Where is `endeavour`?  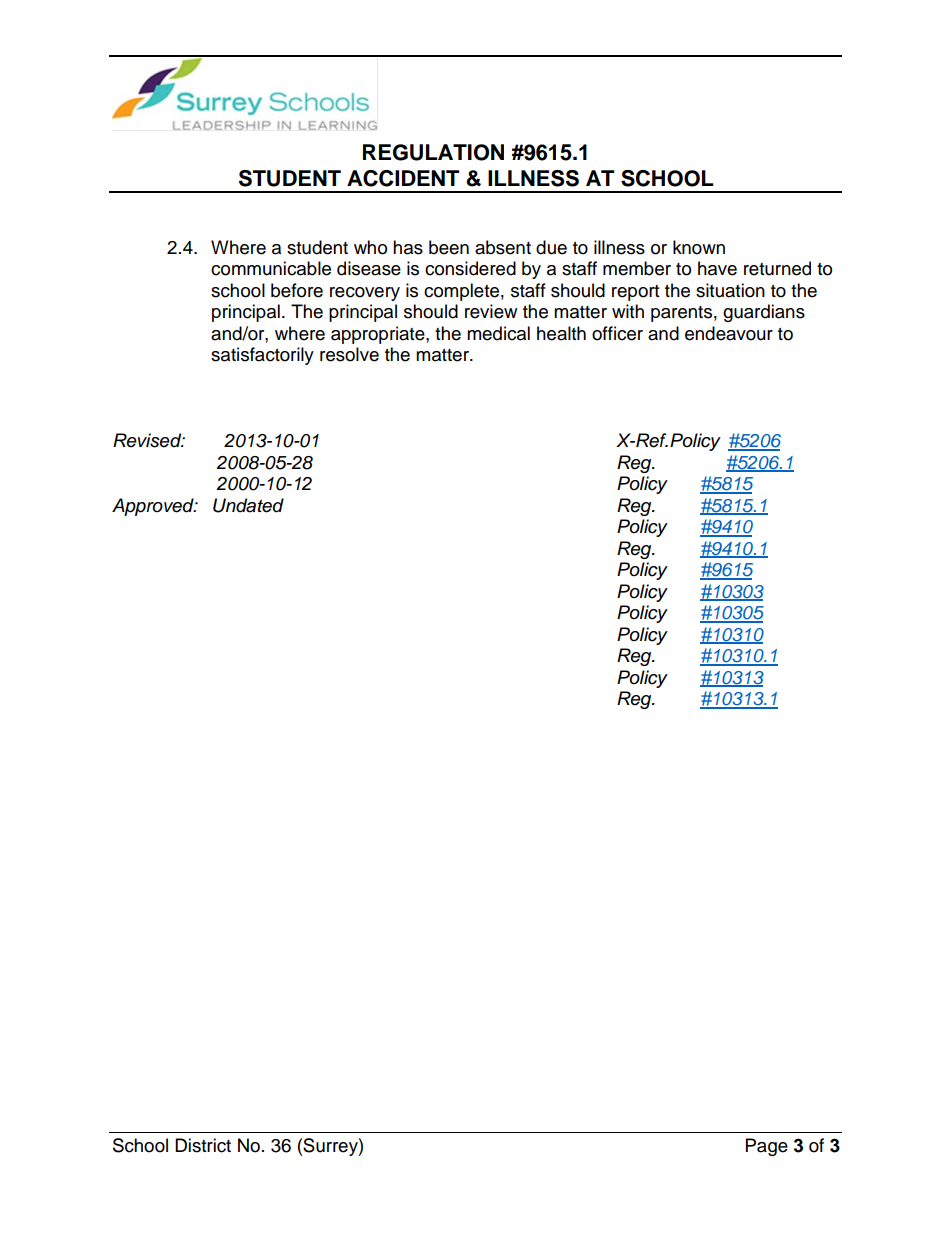 endeavour is located at coordinates (729, 333).
